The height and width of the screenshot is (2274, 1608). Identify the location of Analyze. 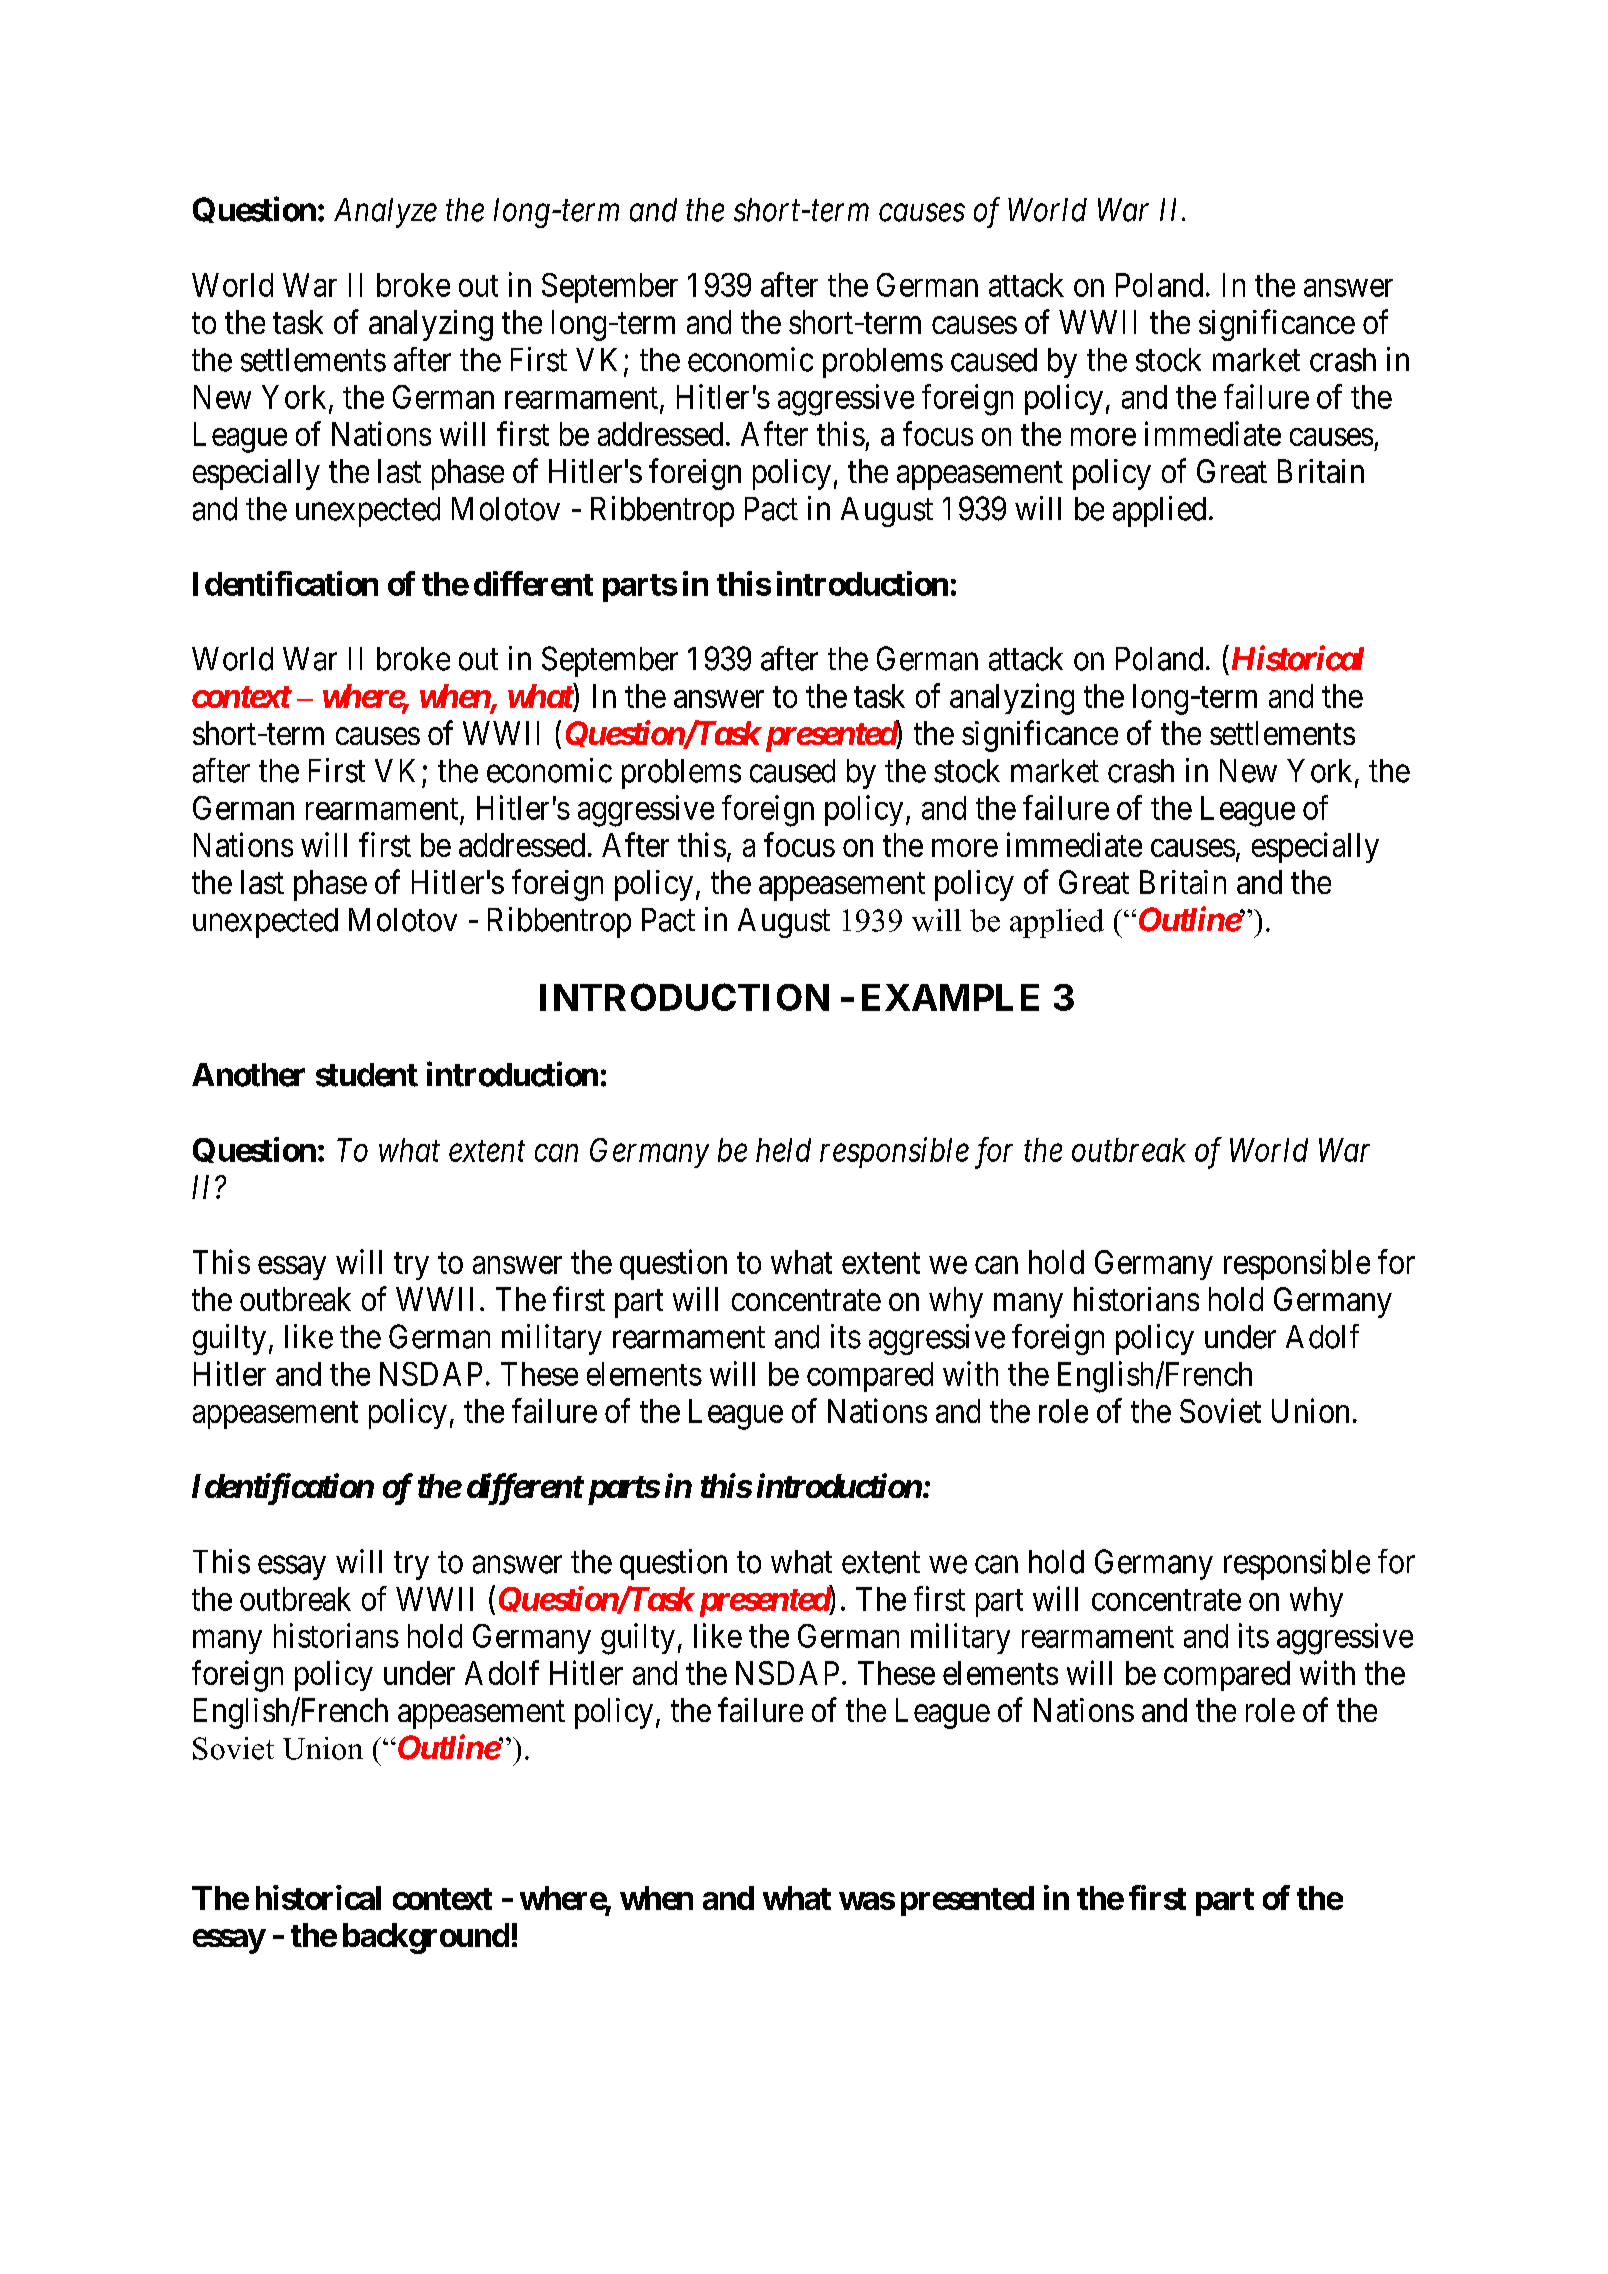
(385, 213).
